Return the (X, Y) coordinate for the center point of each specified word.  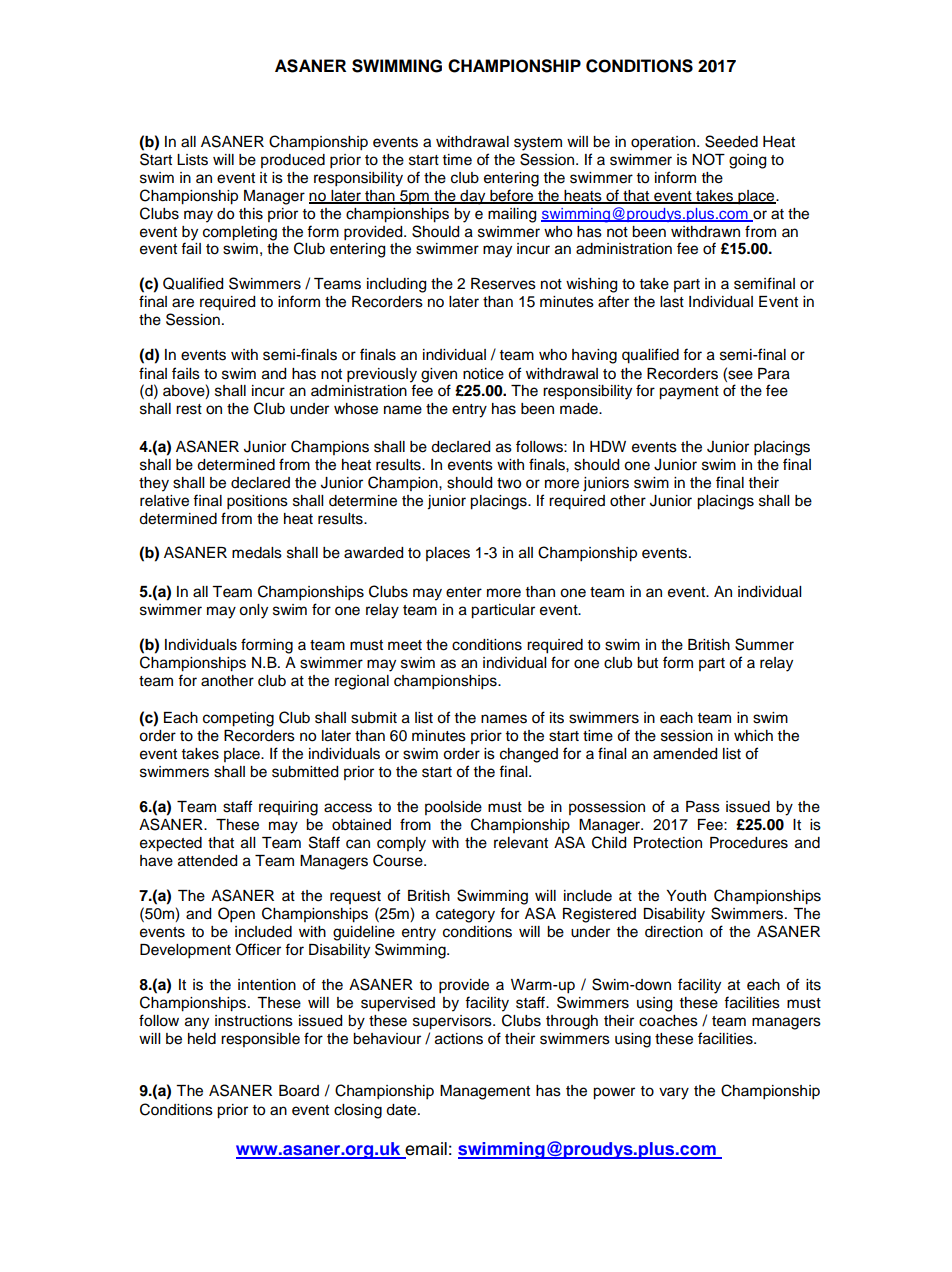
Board (299, 1091)
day (473, 197)
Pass (703, 807)
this (251, 214)
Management (485, 1092)
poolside (453, 808)
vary (674, 1093)
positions (257, 502)
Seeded (731, 141)
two (509, 483)
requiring (288, 808)
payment (689, 393)
